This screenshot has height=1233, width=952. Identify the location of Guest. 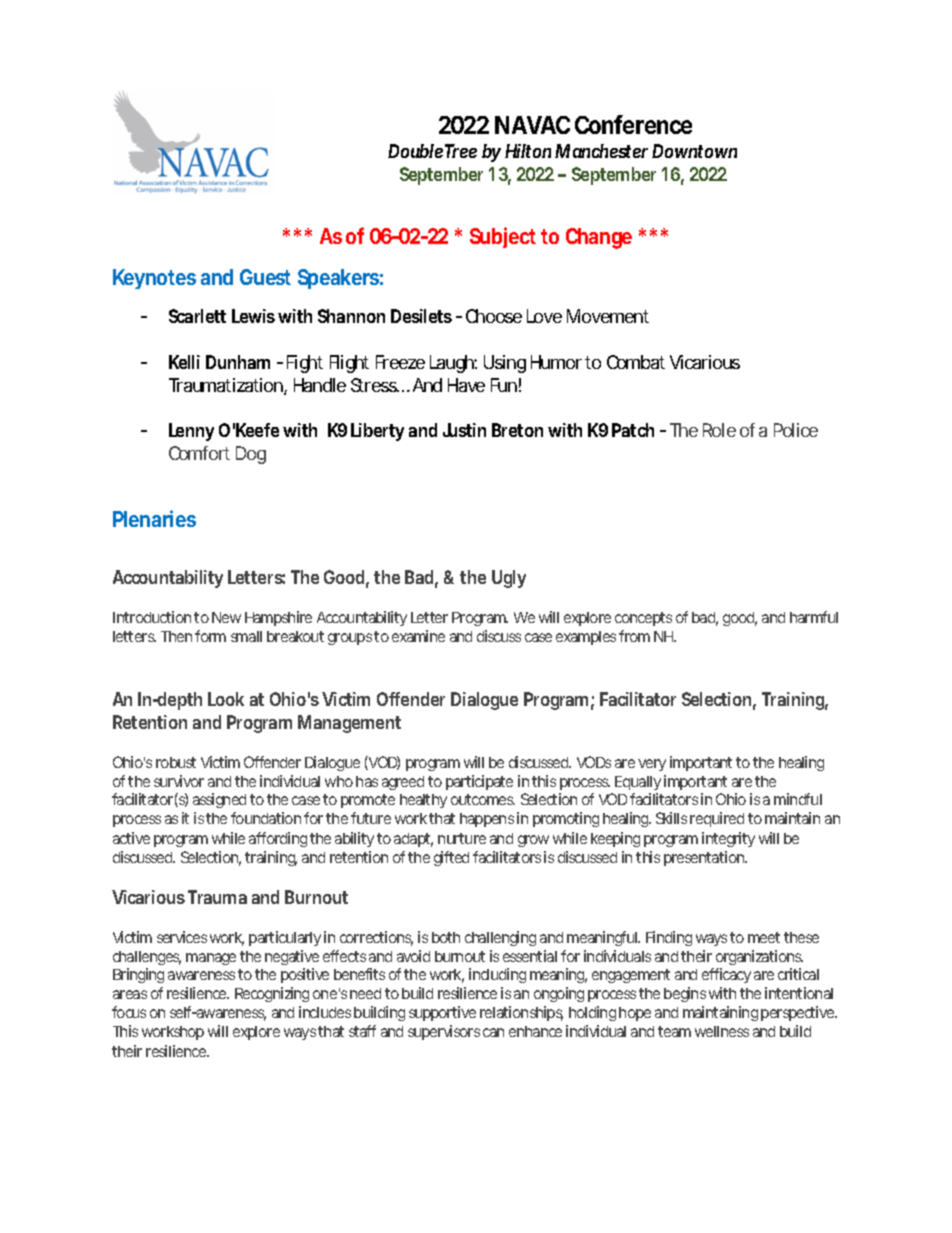
(265, 277).
